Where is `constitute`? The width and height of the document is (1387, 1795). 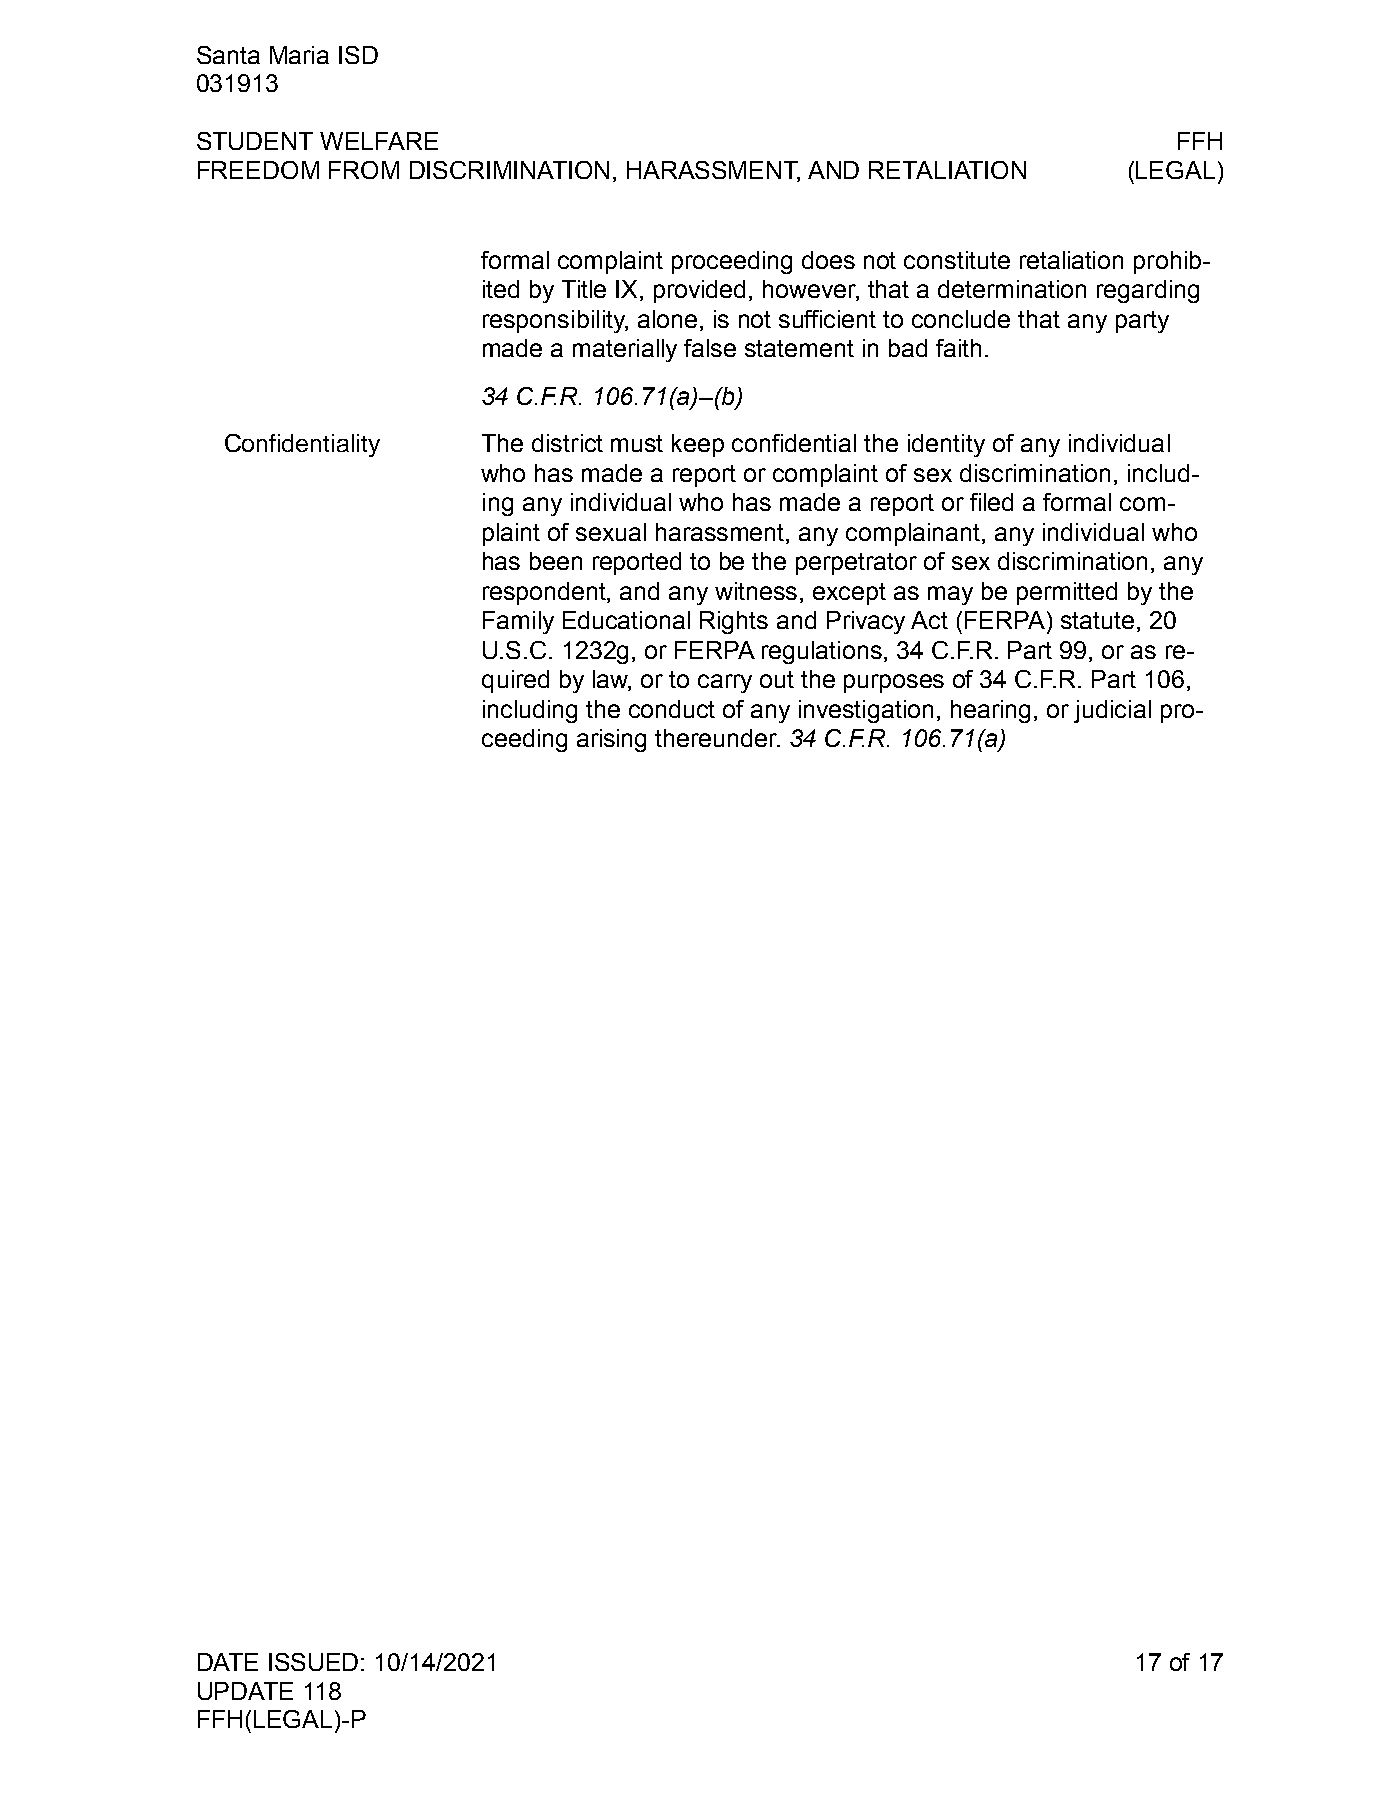 constitute is located at coordinates (957, 260).
